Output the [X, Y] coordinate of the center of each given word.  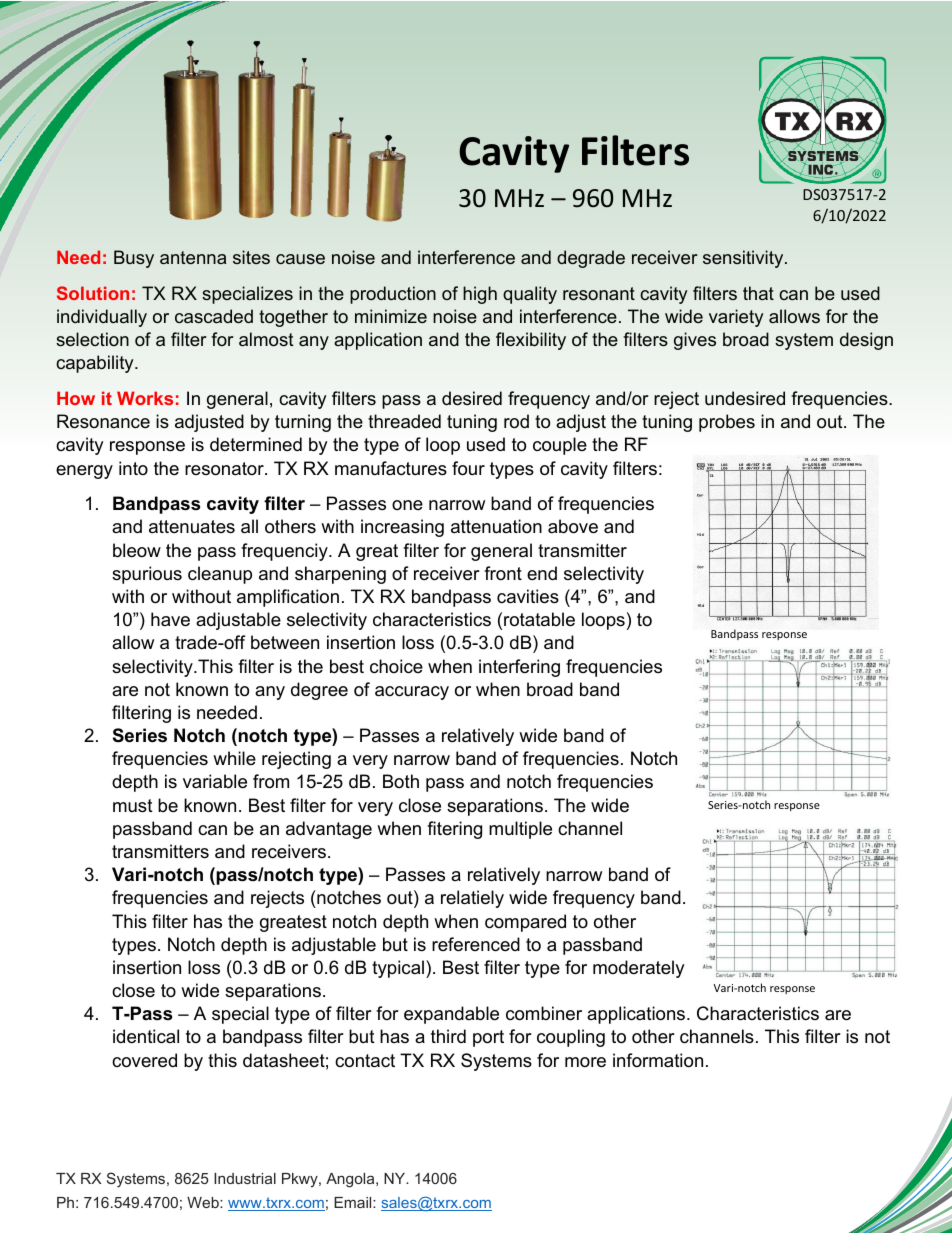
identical [146, 1036]
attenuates [192, 526]
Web [204, 1202]
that [758, 293]
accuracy [412, 693]
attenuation [496, 526]
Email [354, 1202]
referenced [476, 944]
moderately [639, 969]
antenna [193, 257]
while [234, 758]
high [480, 295]
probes [727, 423]
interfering [519, 668]
